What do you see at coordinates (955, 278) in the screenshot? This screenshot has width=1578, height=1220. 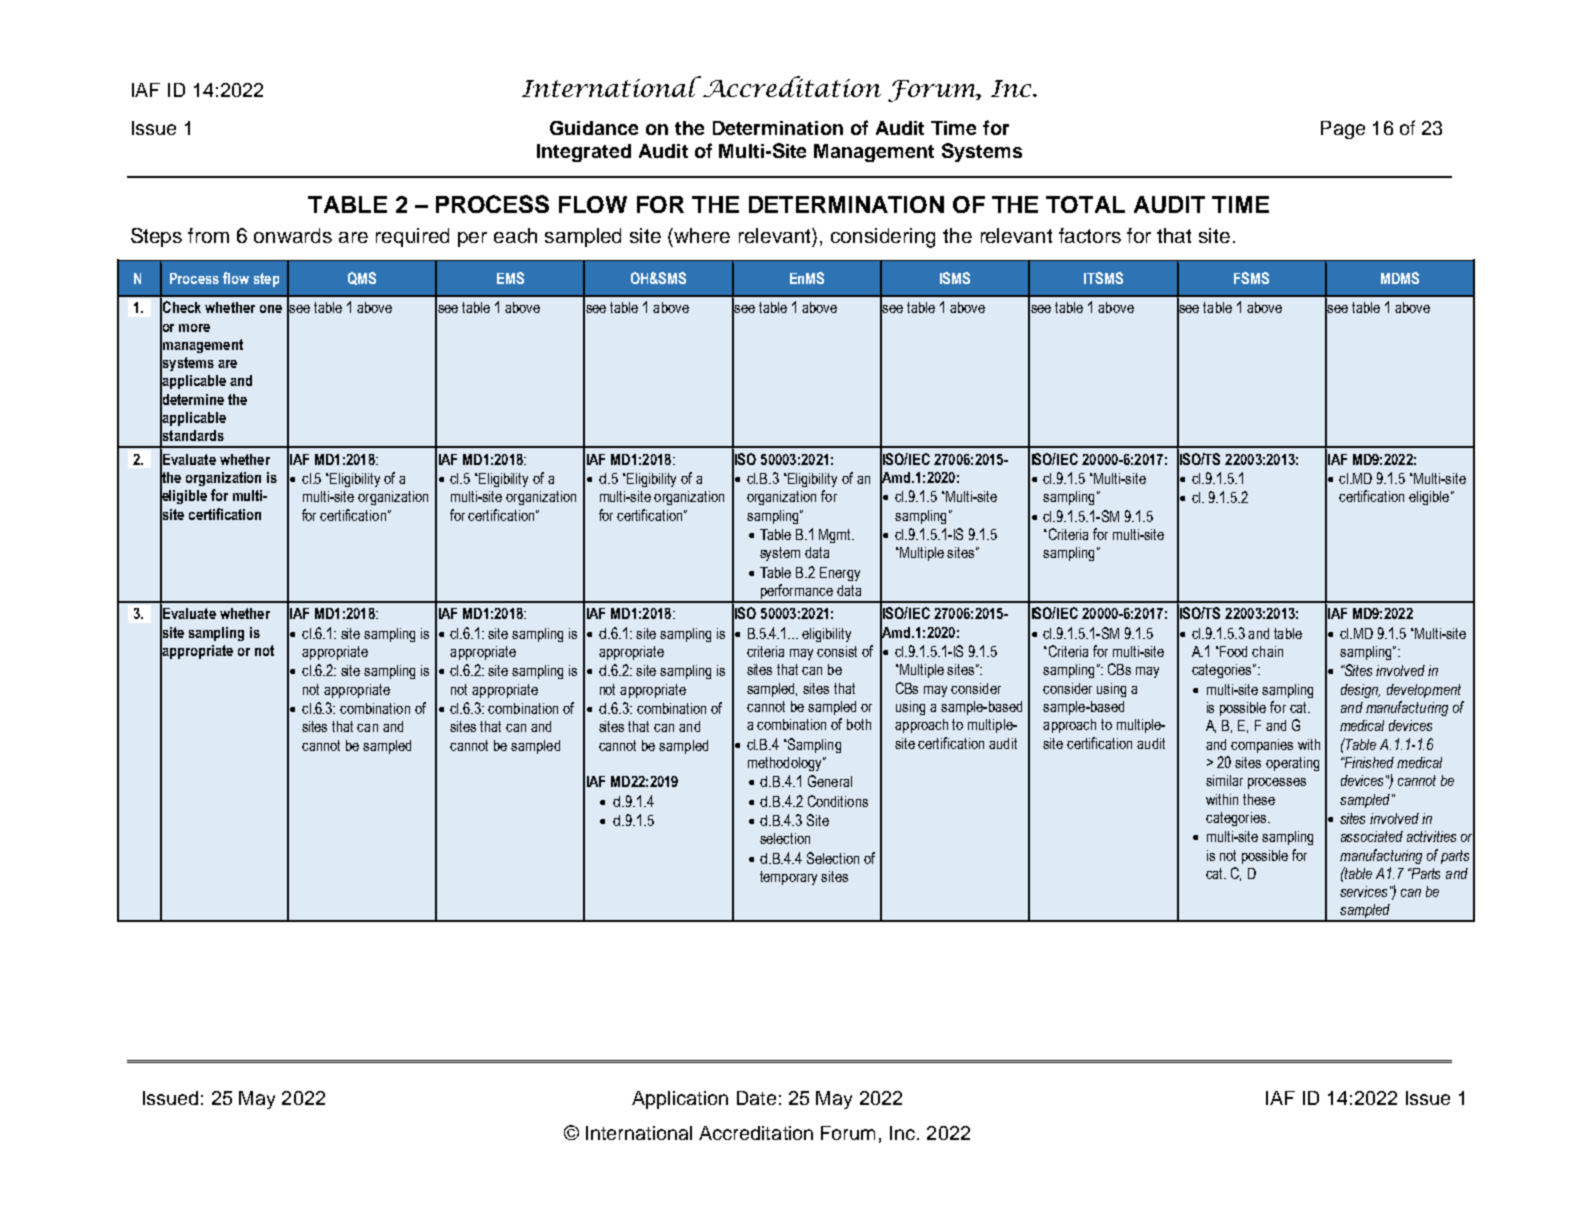 I see `ISMS` at bounding box center [955, 278].
